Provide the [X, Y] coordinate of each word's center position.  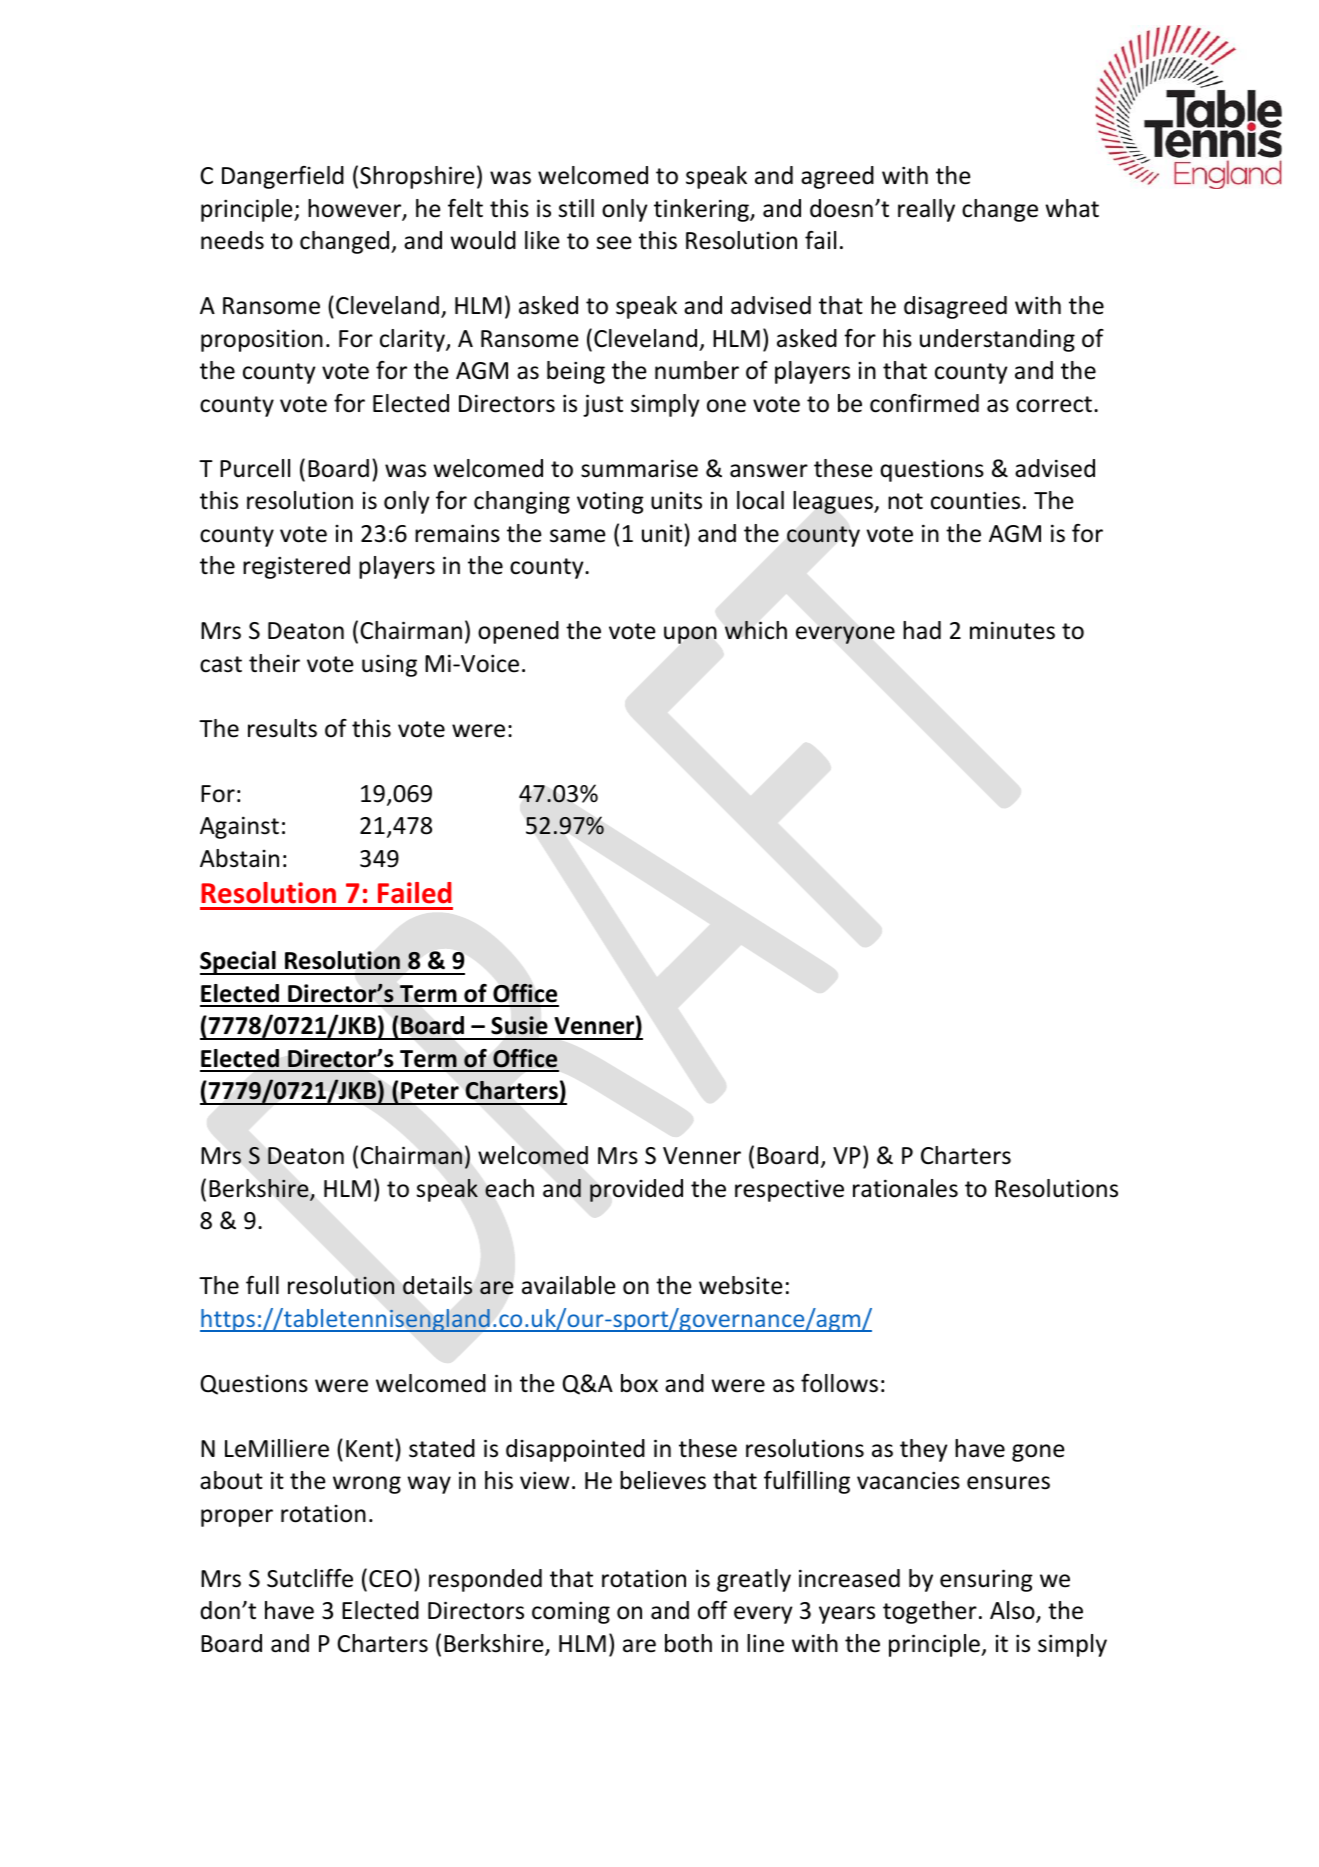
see [614, 243]
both [688, 1643]
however [356, 209]
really [926, 210]
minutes [1012, 630]
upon [690, 635]
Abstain [239, 858]
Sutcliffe [310, 1578]
